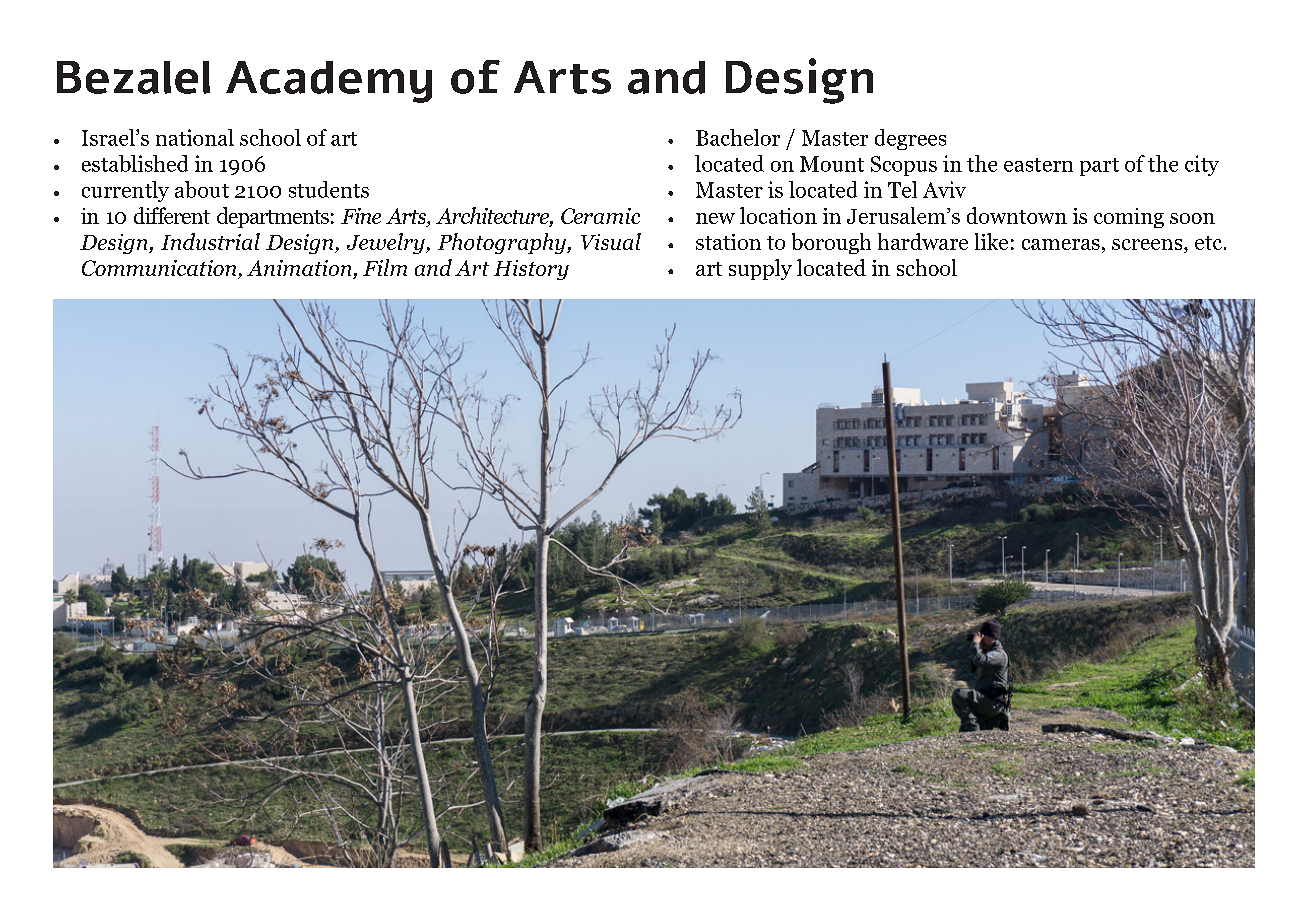  What do you see at coordinates (1038, 165) in the image?
I see `eastern` at bounding box center [1038, 165].
